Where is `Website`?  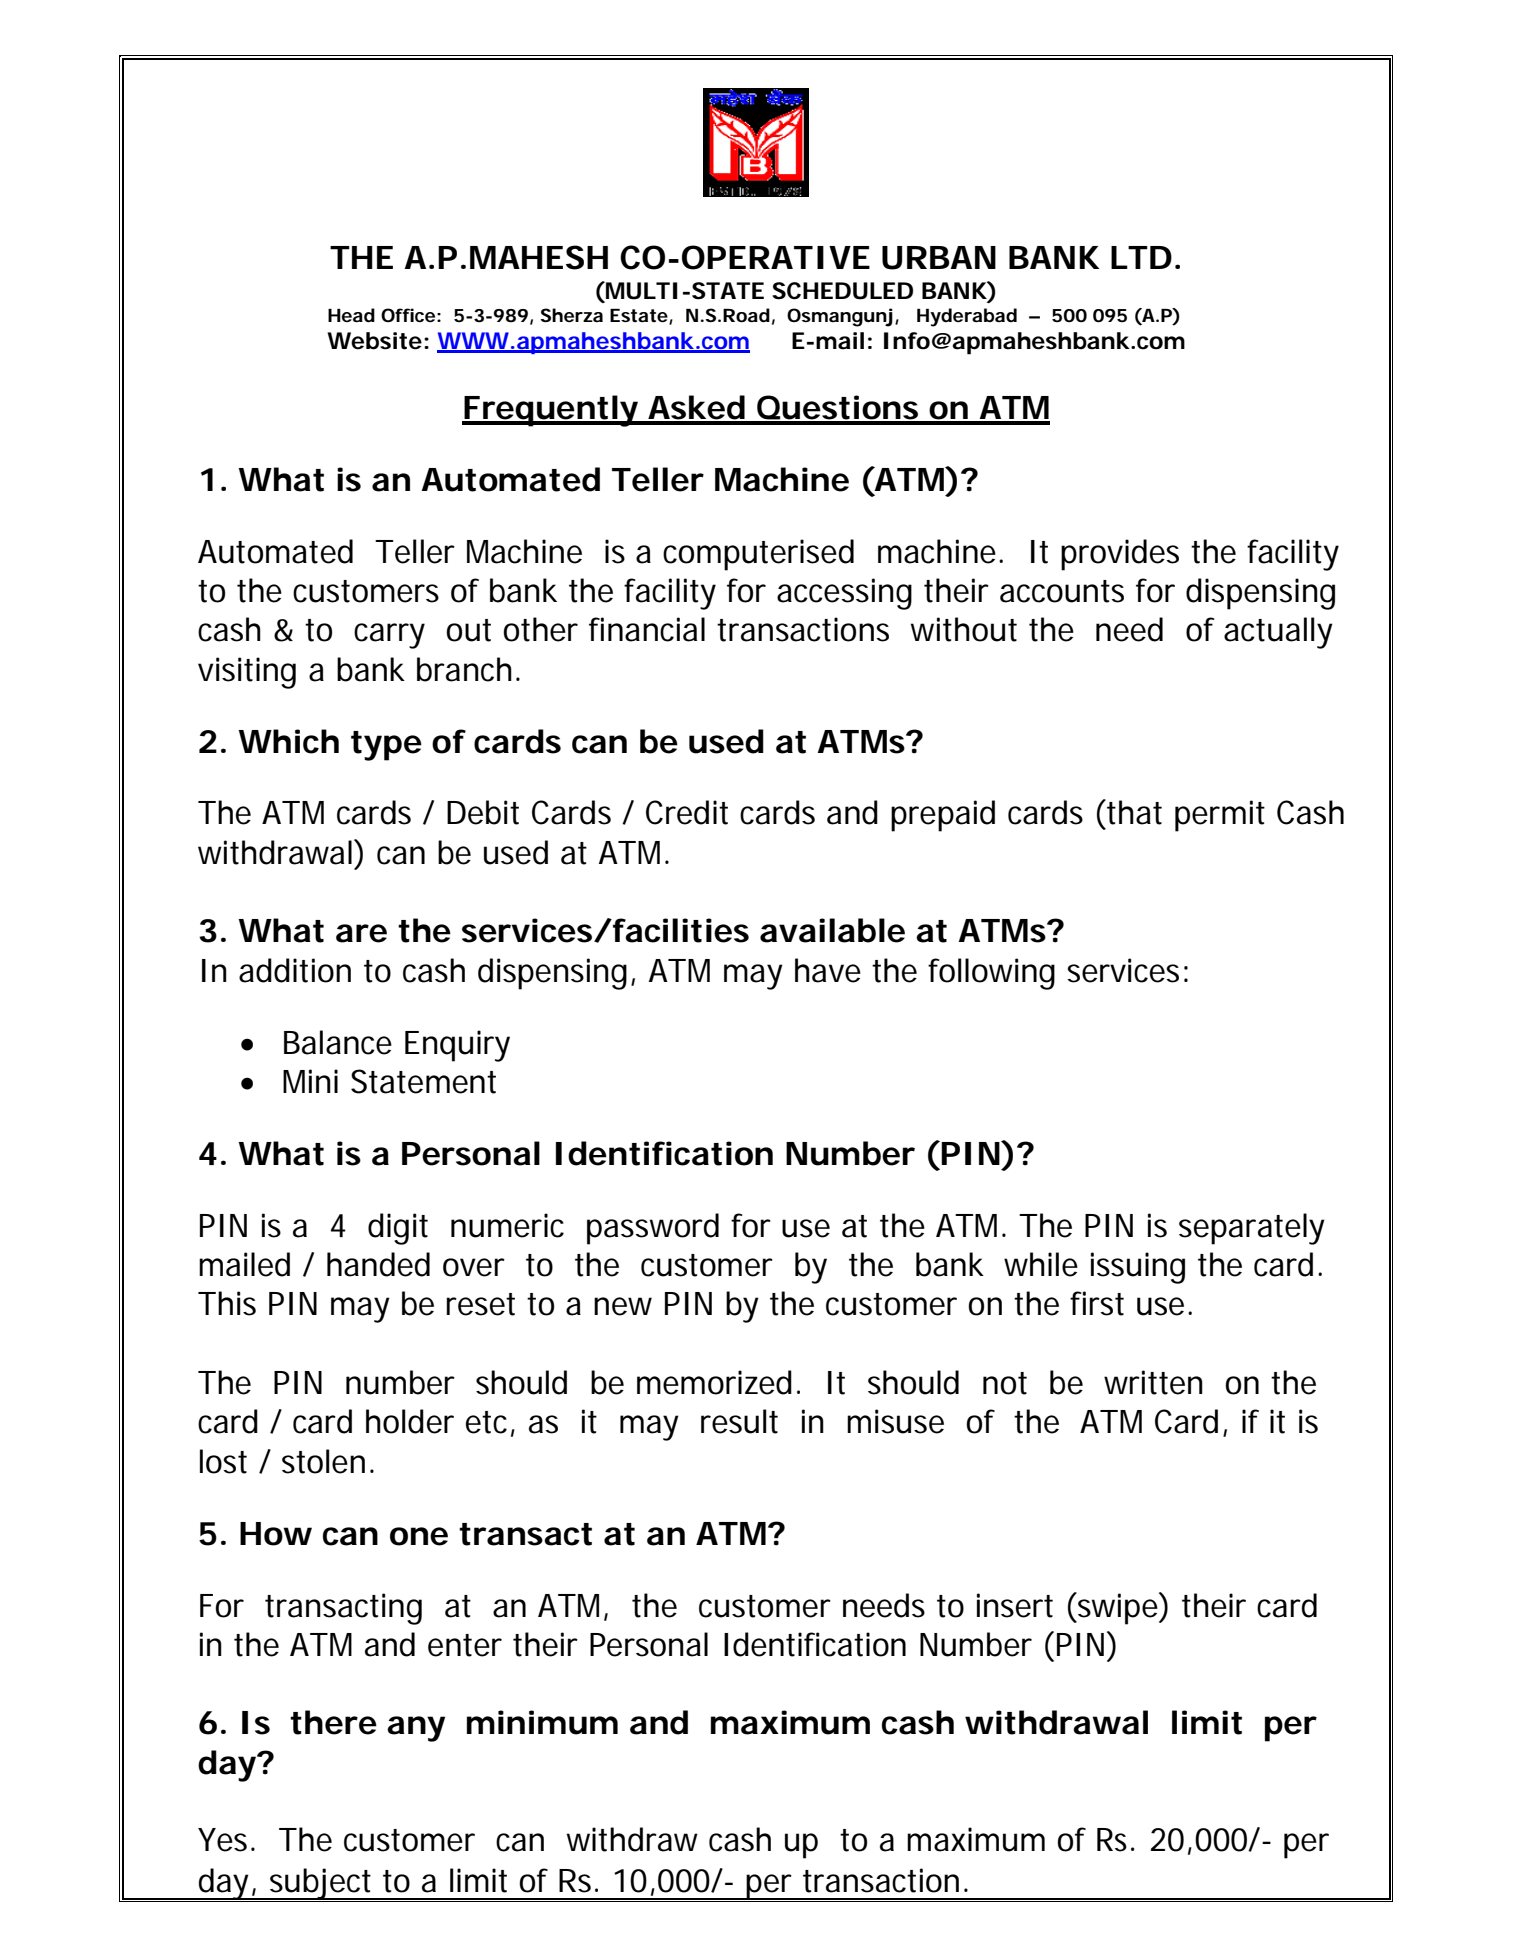 Website is located at coordinates (374, 341).
